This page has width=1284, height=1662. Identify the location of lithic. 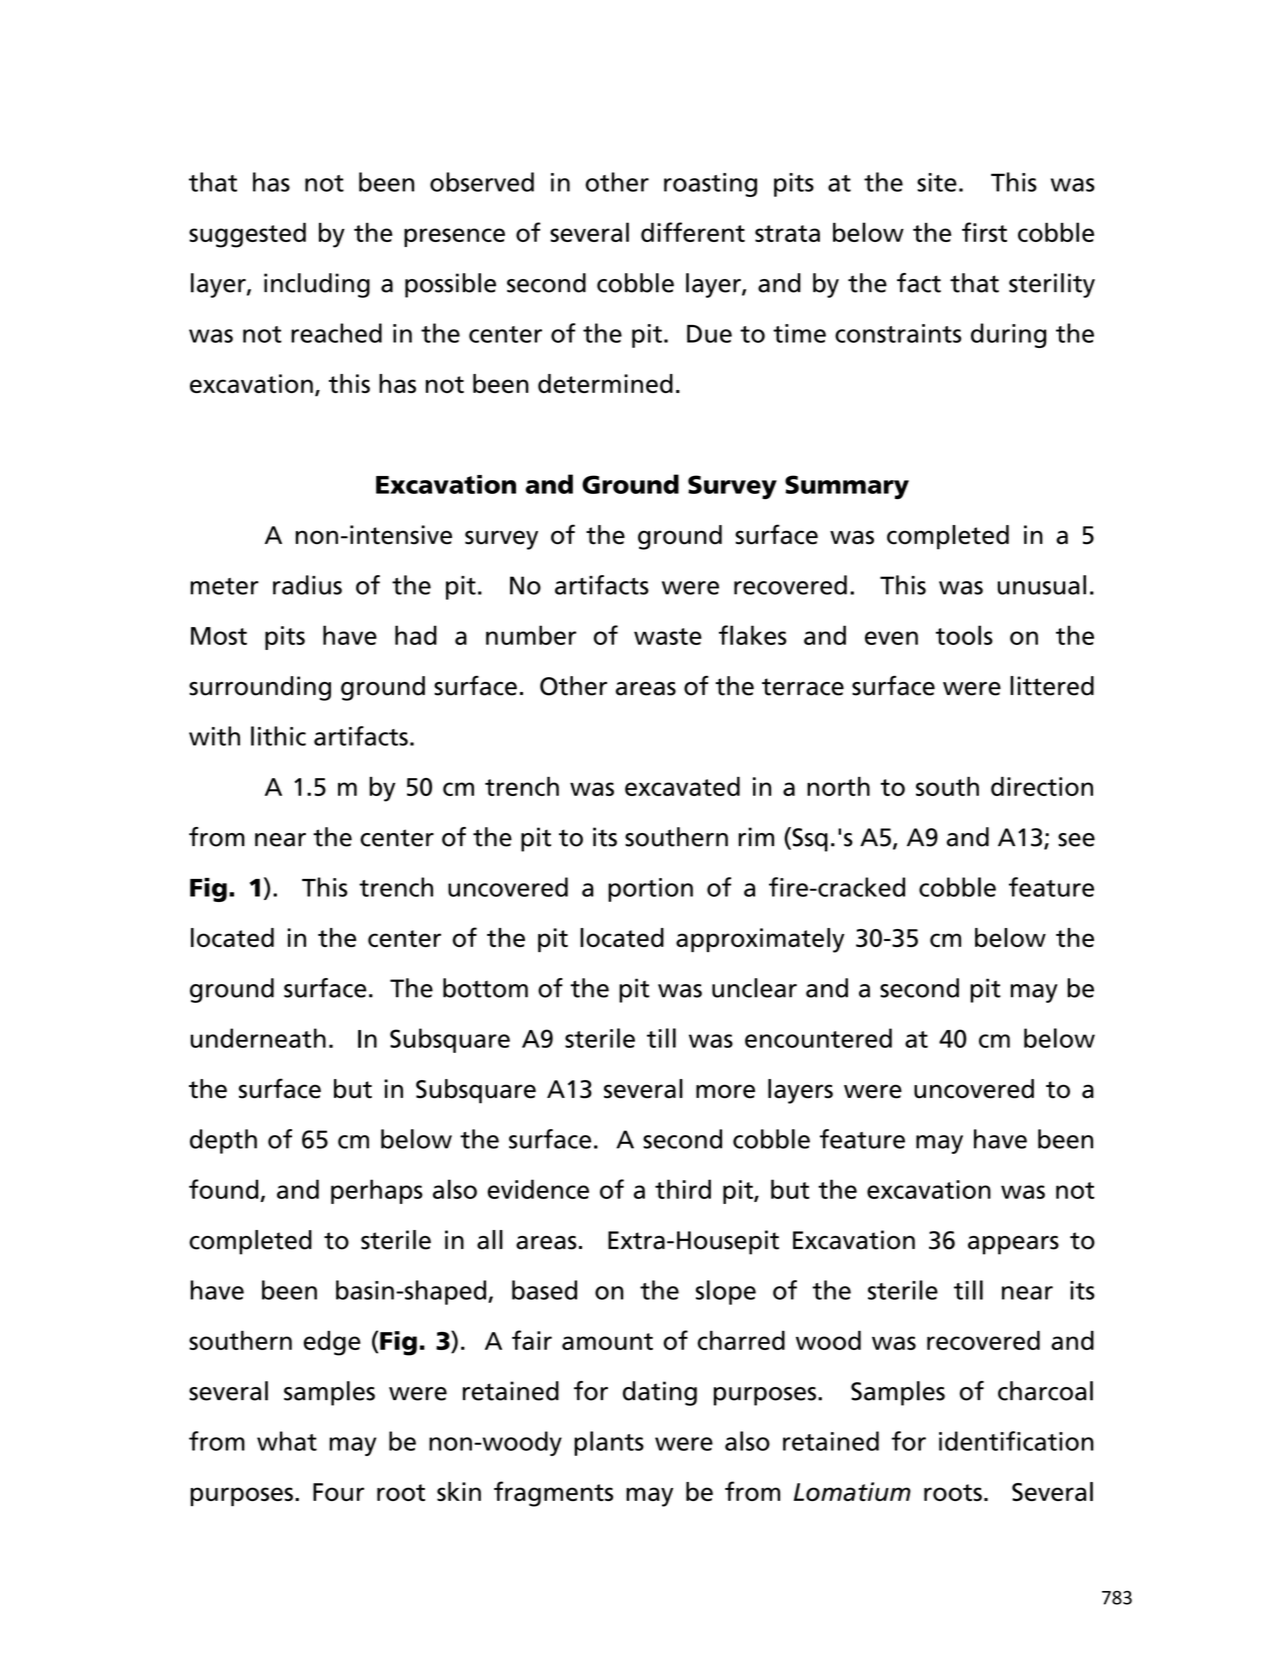
(278, 736).
